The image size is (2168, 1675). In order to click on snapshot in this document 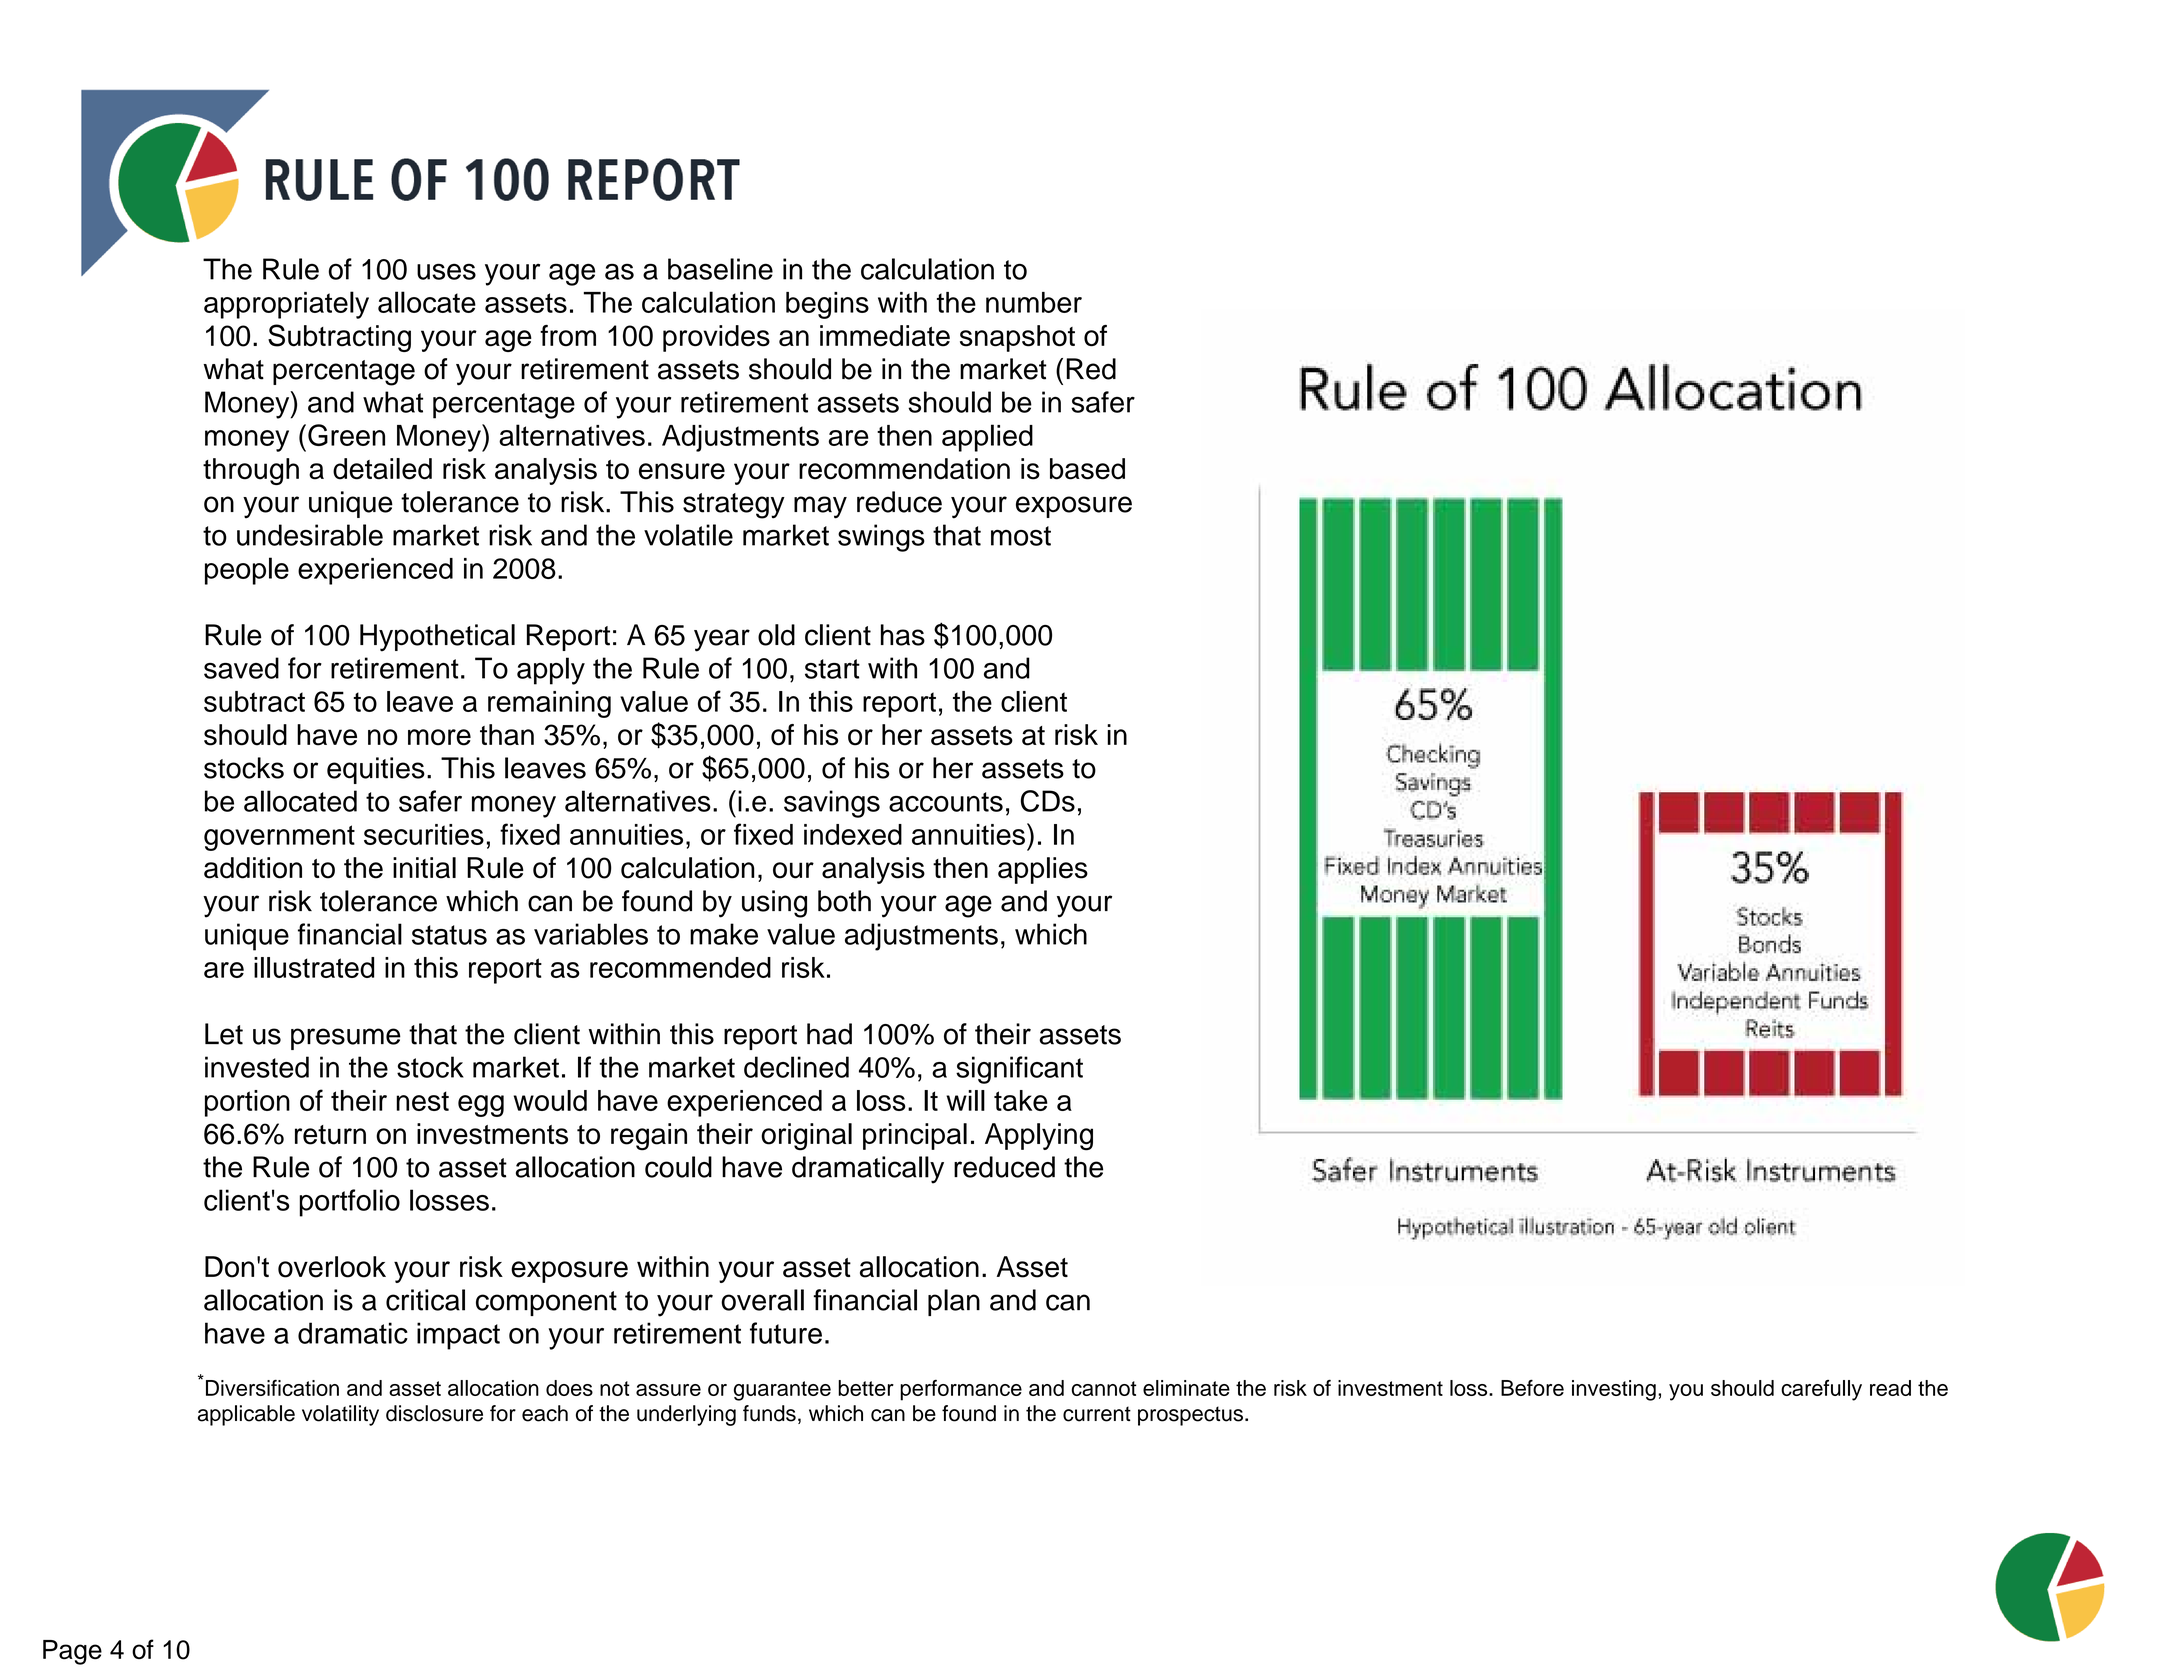, I will do `click(1017, 338)`.
